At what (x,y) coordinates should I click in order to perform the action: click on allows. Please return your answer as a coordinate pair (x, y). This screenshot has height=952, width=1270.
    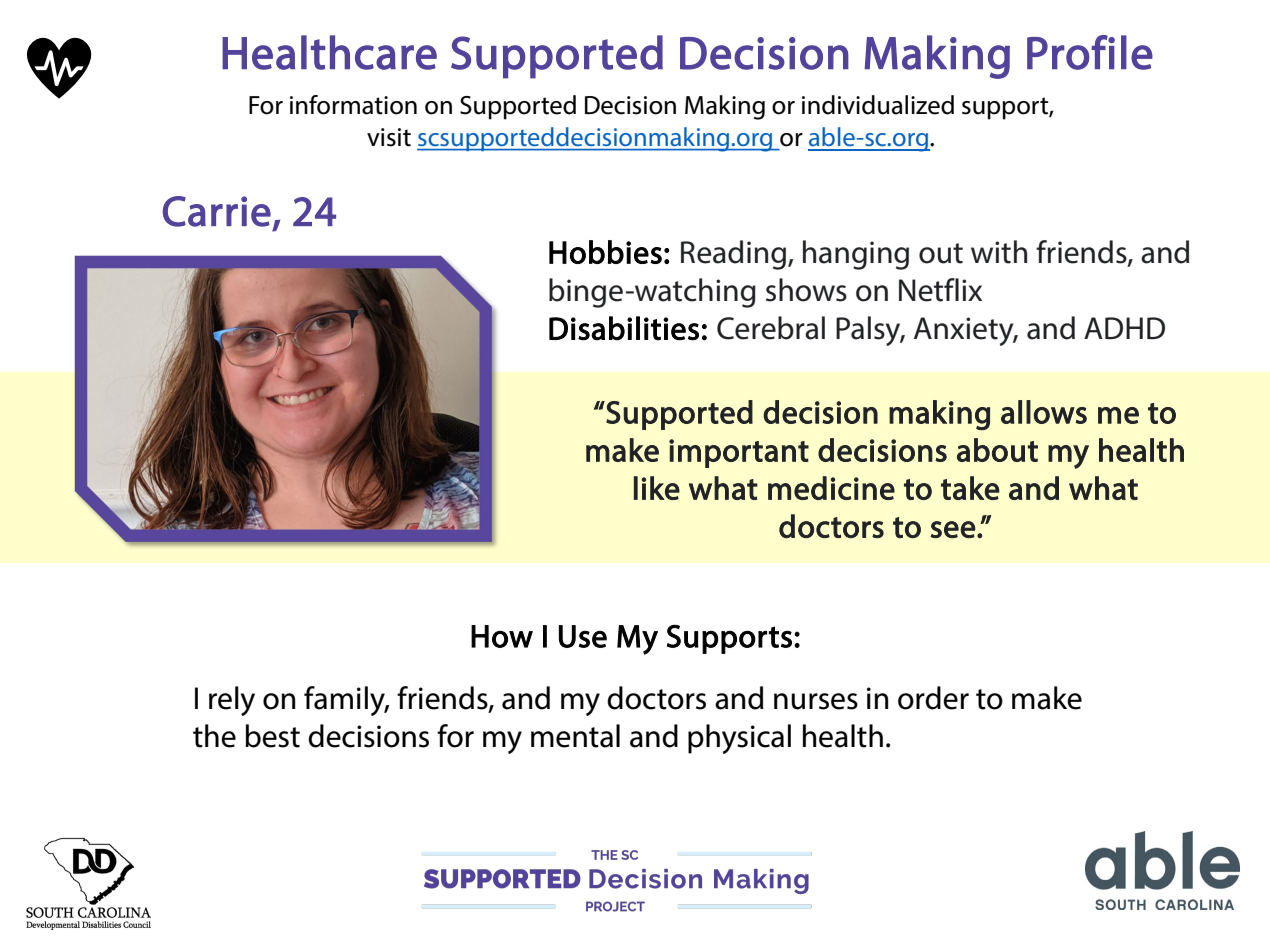
    Looking at the image, I should click on (1044, 412).
